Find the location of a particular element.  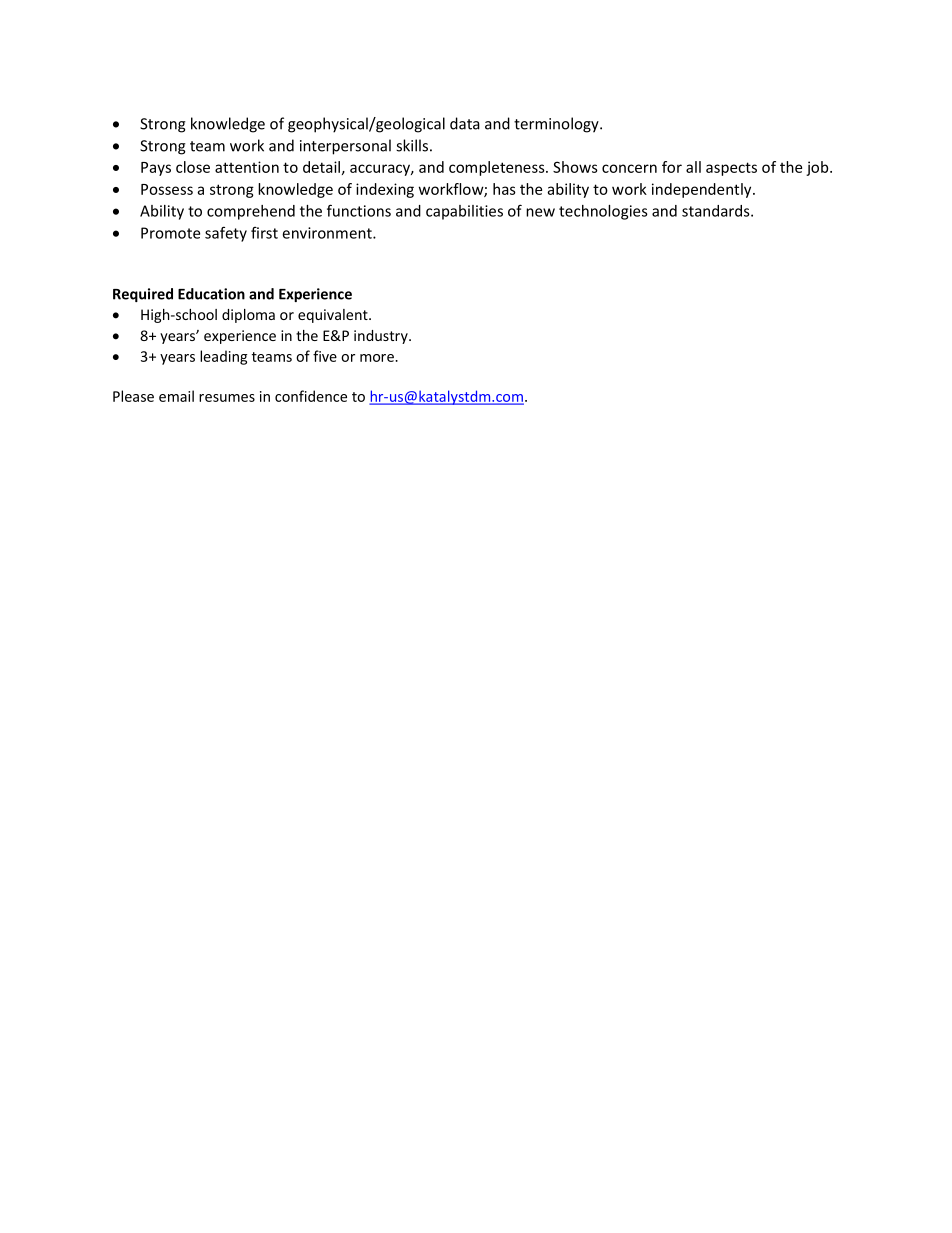

standards is located at coordinates (717, 211).
